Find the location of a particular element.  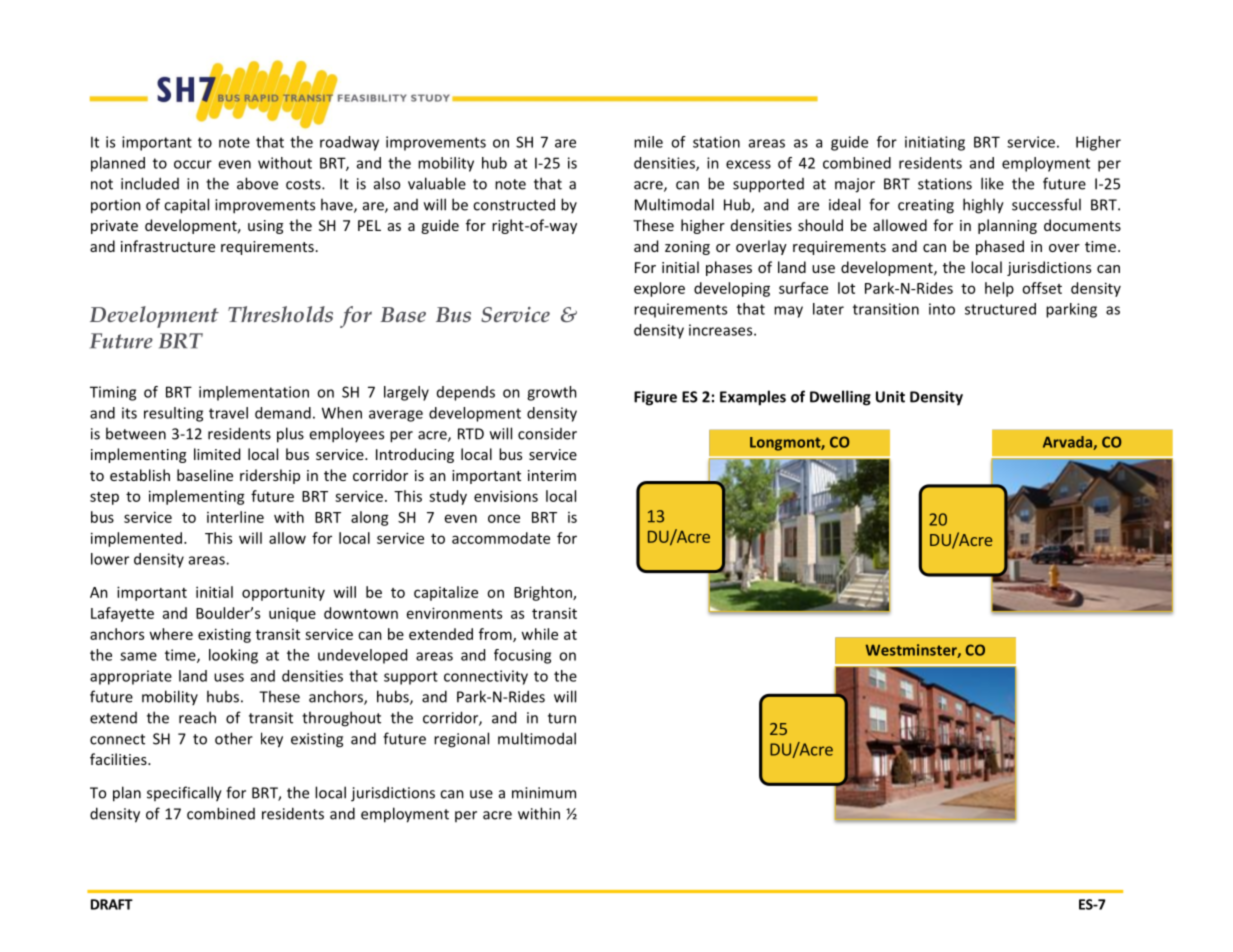

Dwelling is located at coordinates (840, 398).
